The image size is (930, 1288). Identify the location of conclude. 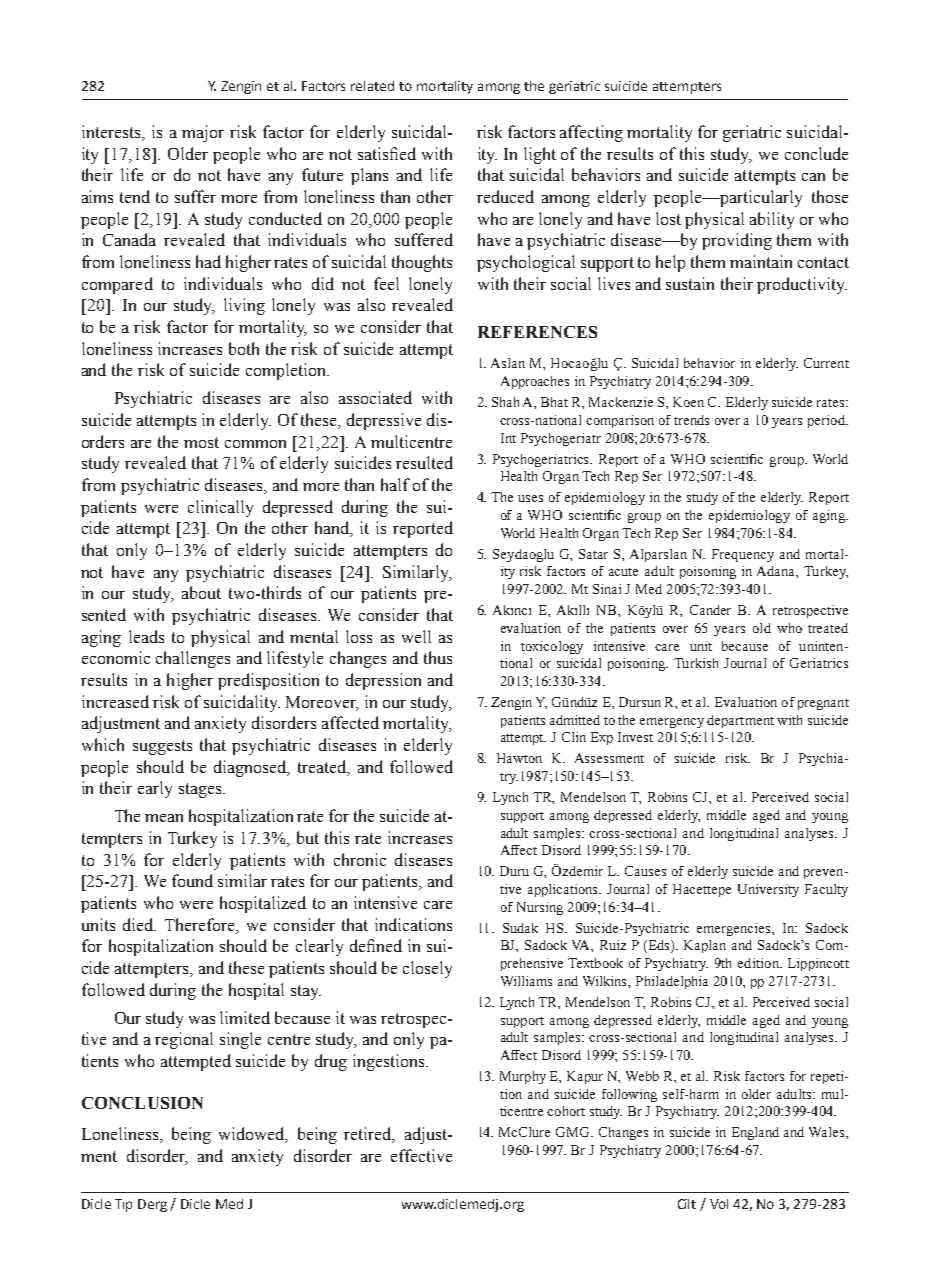
(816, 153).
